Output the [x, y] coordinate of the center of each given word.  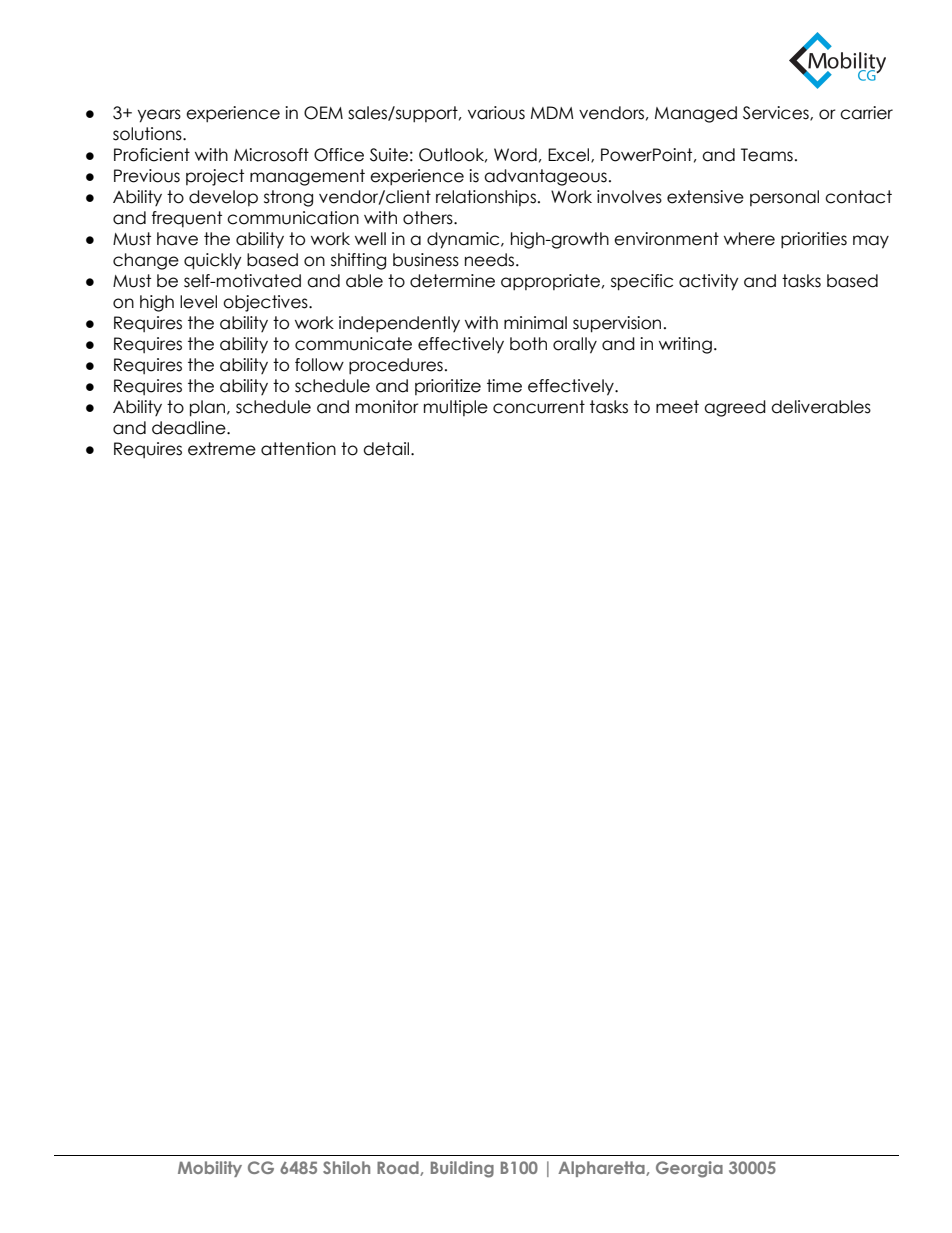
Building [462, 1169]
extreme [222, 449]
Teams [767, 155]
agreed [735, 408]
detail [387, 449]
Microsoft [271, 155]
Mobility [210, 1169]
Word [515, 155]
